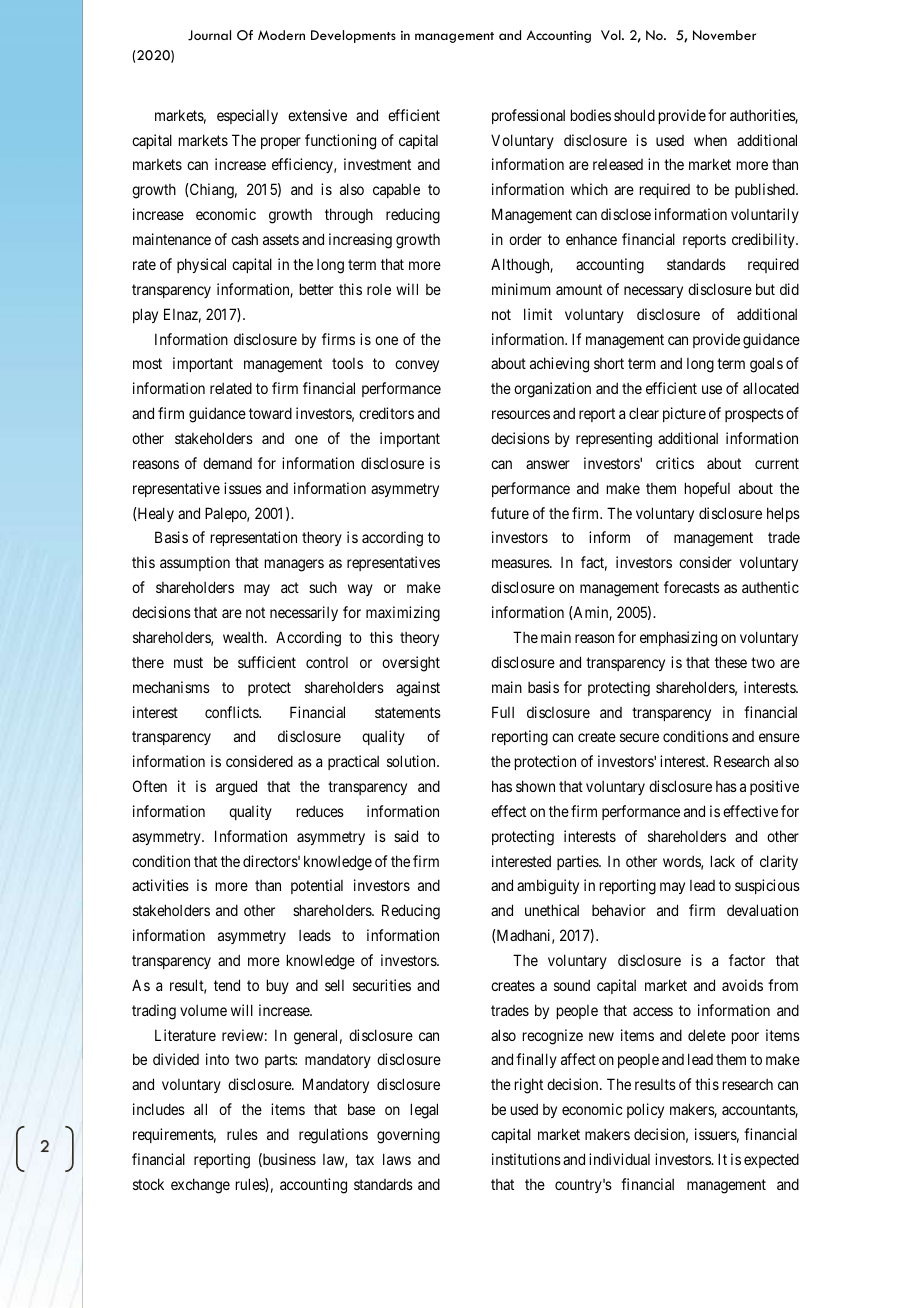 Image resolution: width=924 pixels, height=1308 pixels. I want to click on lack, so click(723, 861).
